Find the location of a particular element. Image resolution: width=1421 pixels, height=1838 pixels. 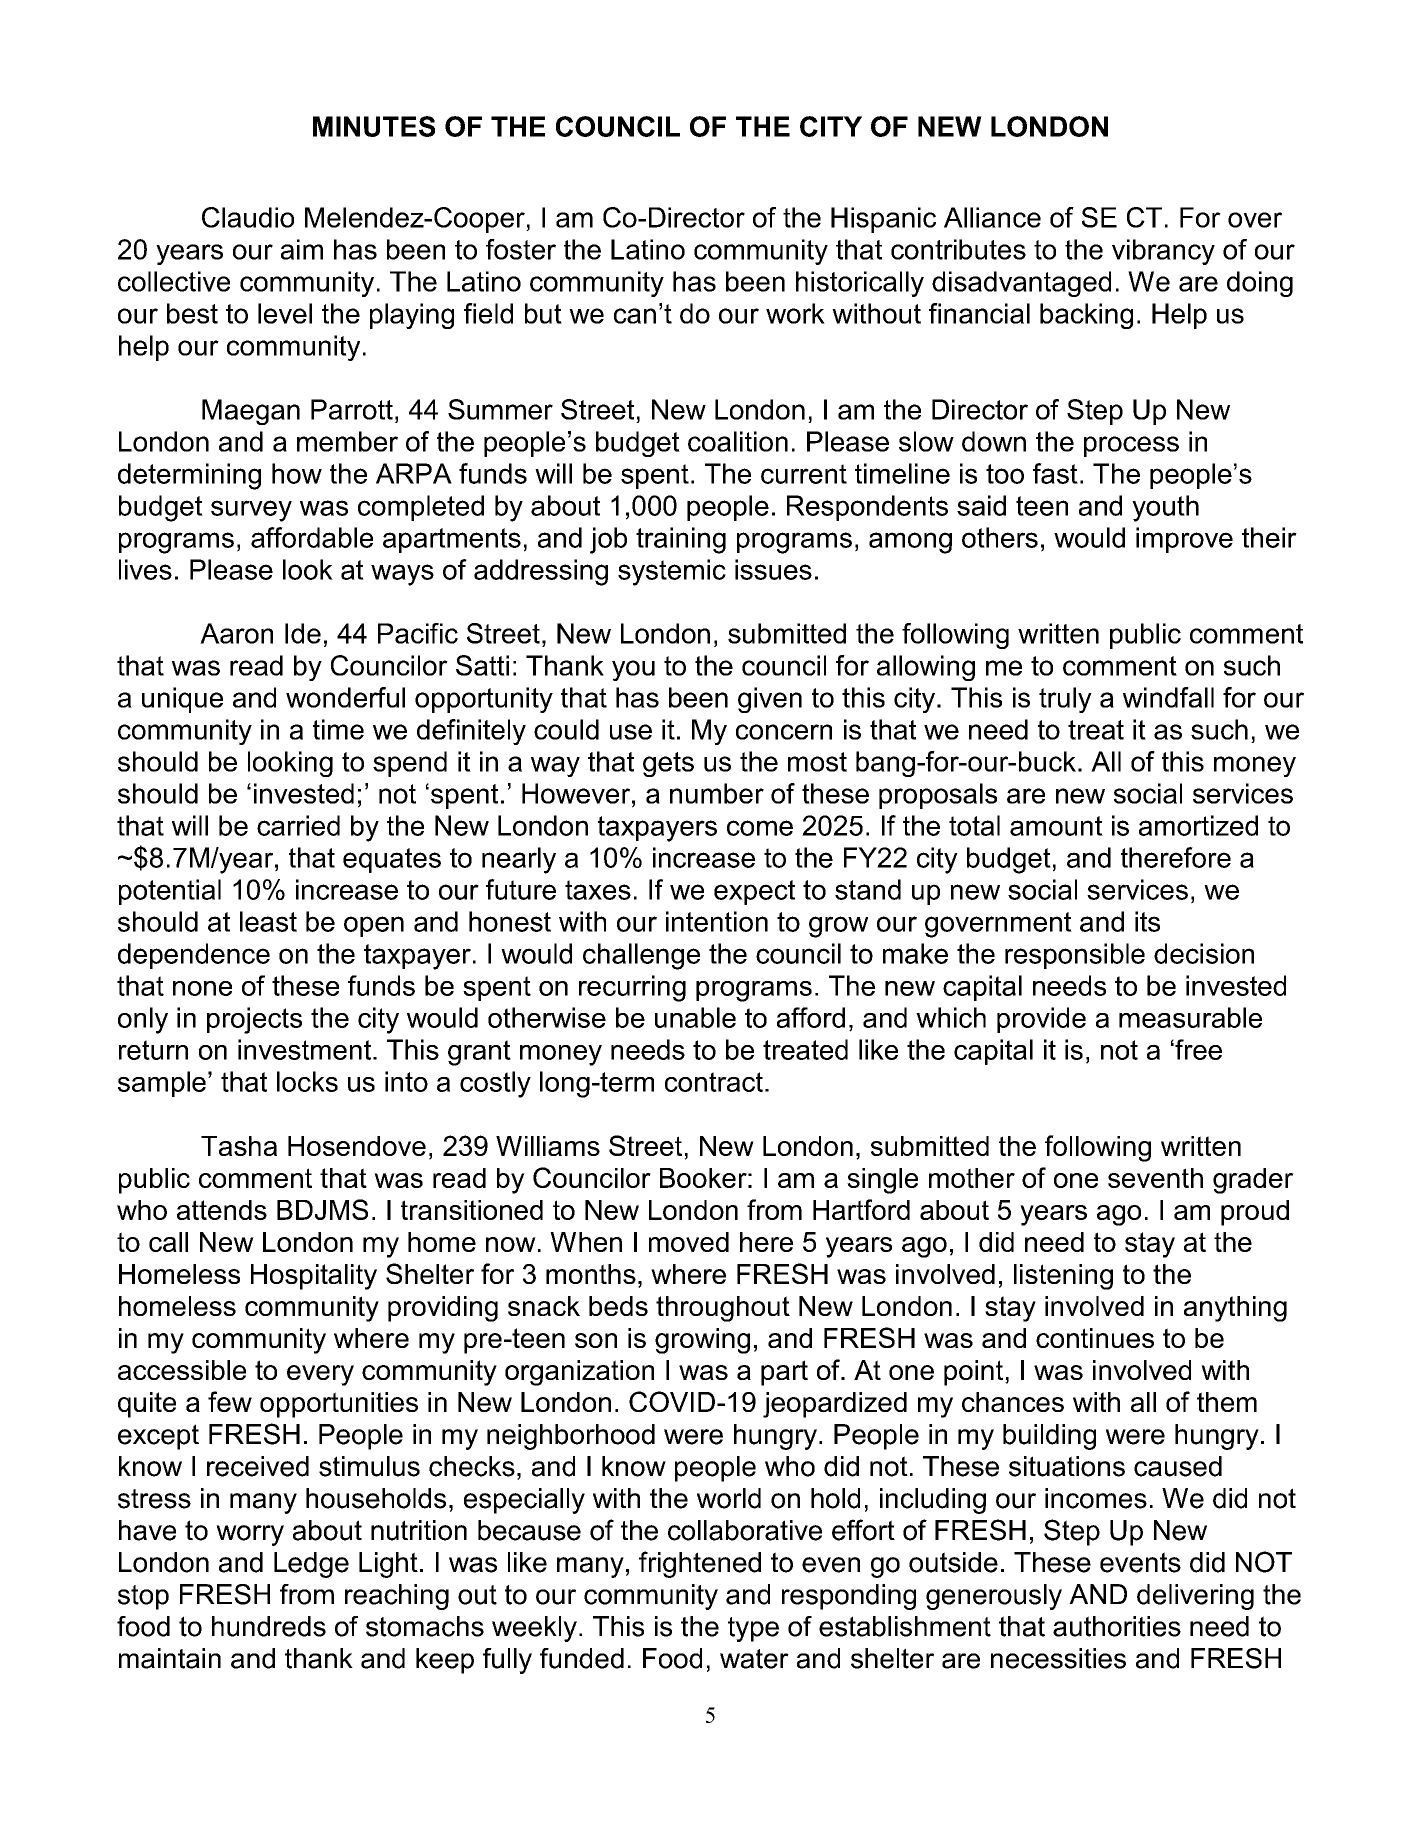

Claudio is located at coordinates (248, 217).
